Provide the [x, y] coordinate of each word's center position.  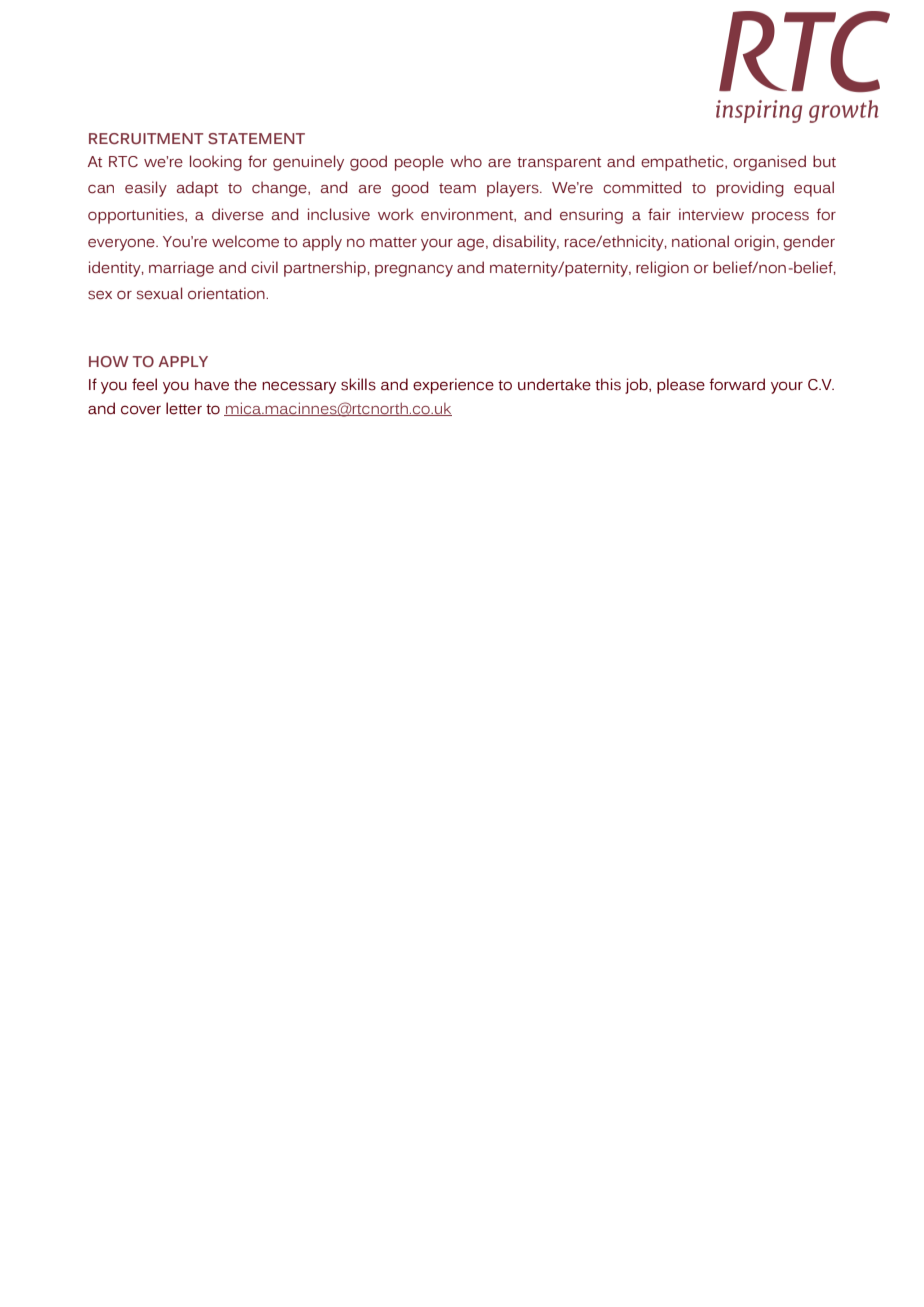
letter [184, 408]
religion [662, 269]
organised [769, 163]
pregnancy [414, 270]
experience [453, 386]
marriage [181, 269]
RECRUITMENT [146, 138]
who [466, 161]
